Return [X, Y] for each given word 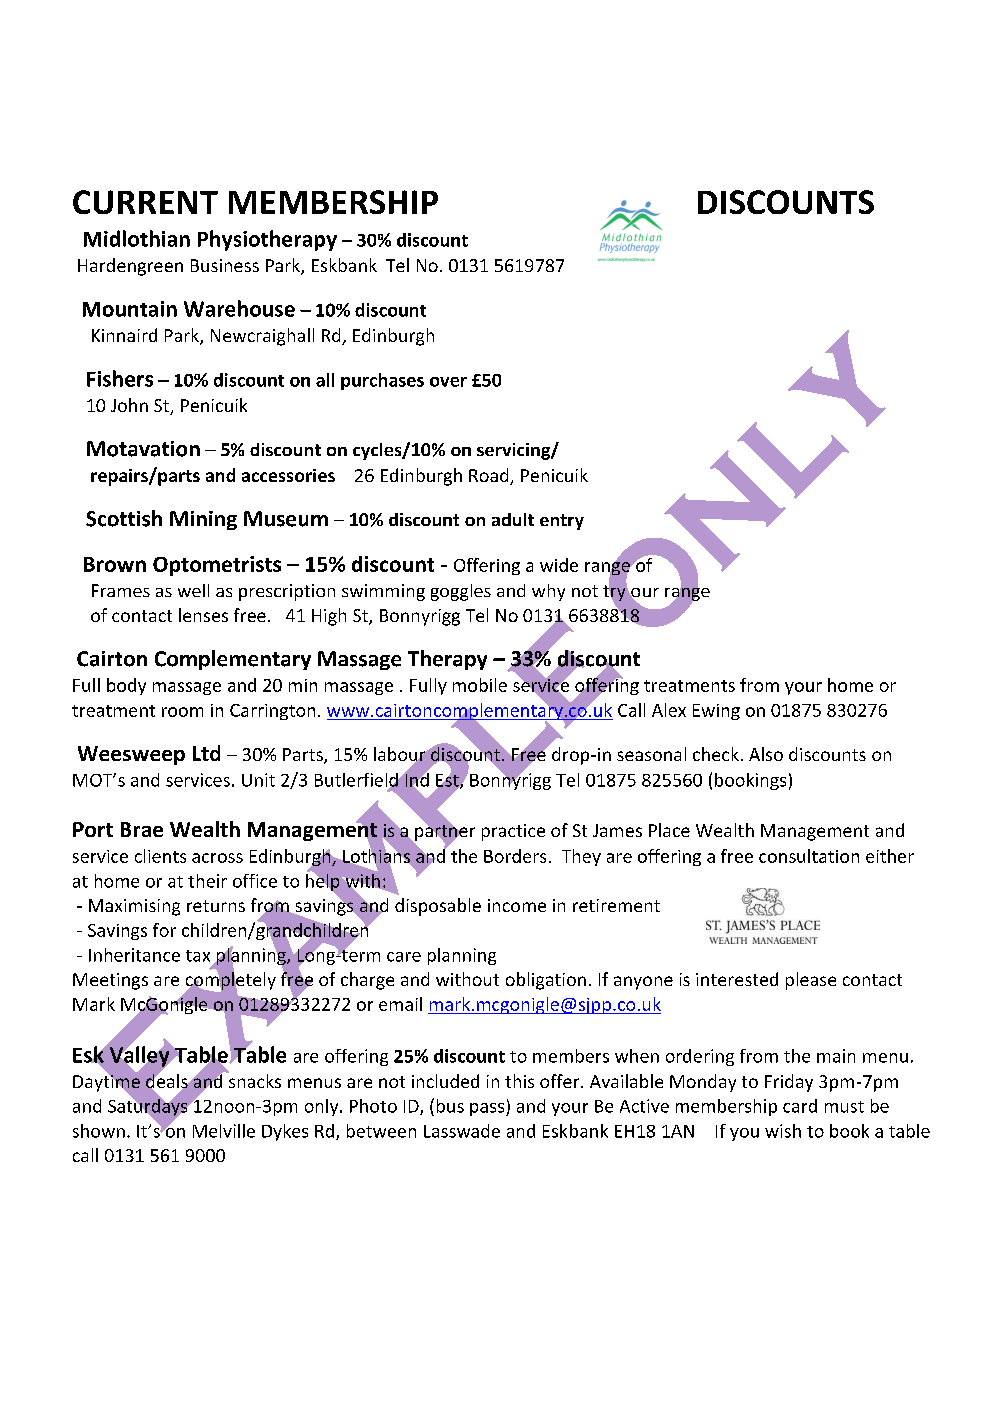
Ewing [716, 712]
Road [490, 476]
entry [562, 522]
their [207, 881]
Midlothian [137, 238]
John [129, 405]
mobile [480, 685]
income [517, 905]
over [448, 382]
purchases [382, 381]
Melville [224, 1131]
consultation [809, 856]
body [126, 686]
